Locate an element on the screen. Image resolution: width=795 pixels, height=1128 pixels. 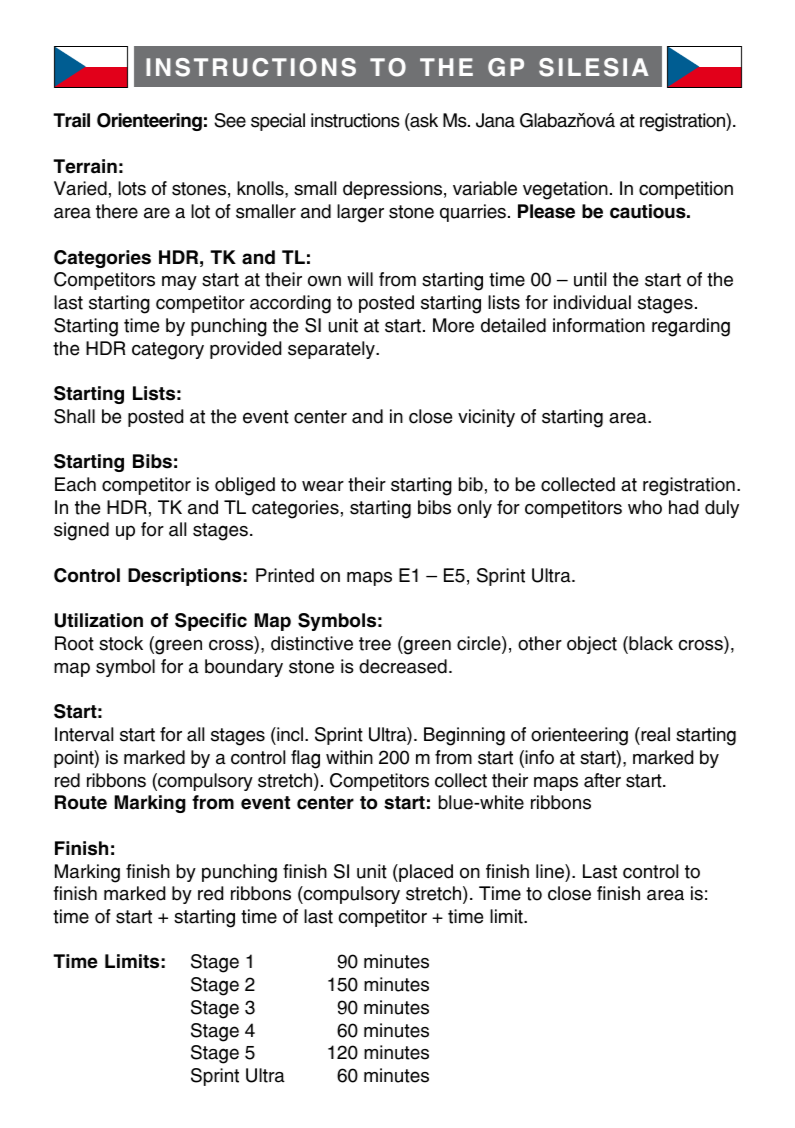
Route is located at coordinates (81, 802).
